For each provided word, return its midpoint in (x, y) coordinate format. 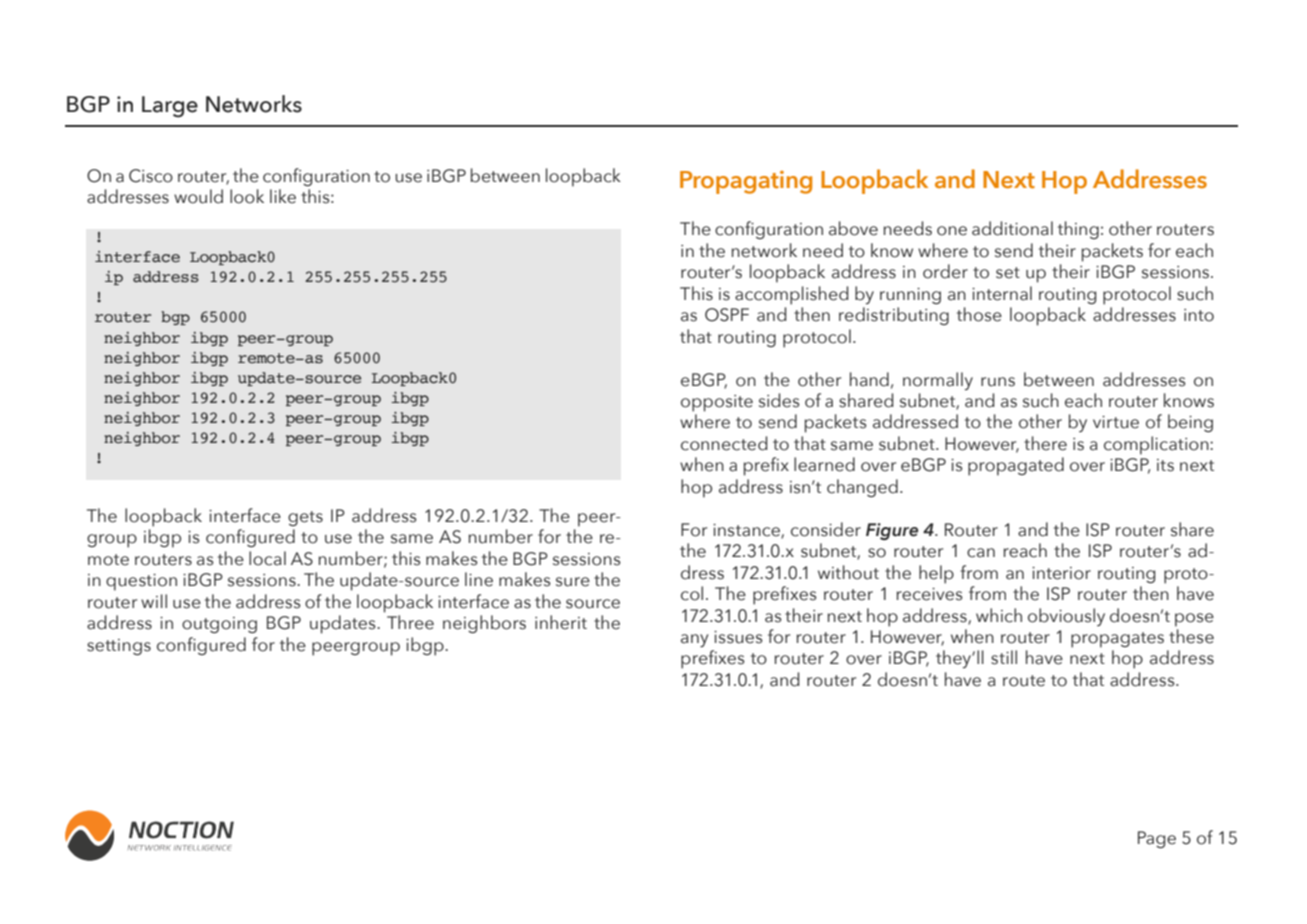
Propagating (746, 182)
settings (119, 647)
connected (724, 443)
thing (1078, 230)
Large (170, 107)
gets (305, 518)
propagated (1016, 466)
